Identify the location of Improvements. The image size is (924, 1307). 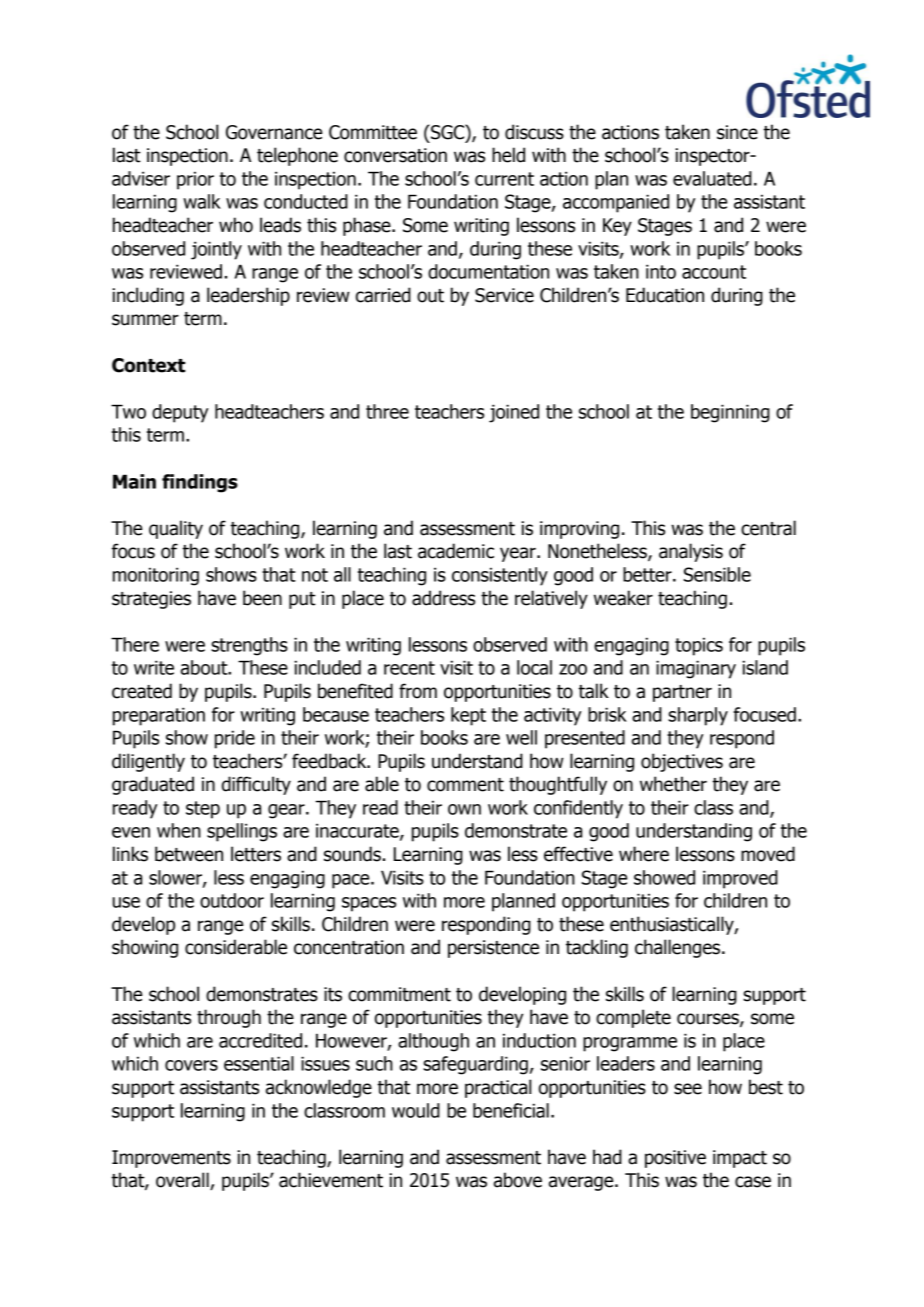
(171, 1159).
